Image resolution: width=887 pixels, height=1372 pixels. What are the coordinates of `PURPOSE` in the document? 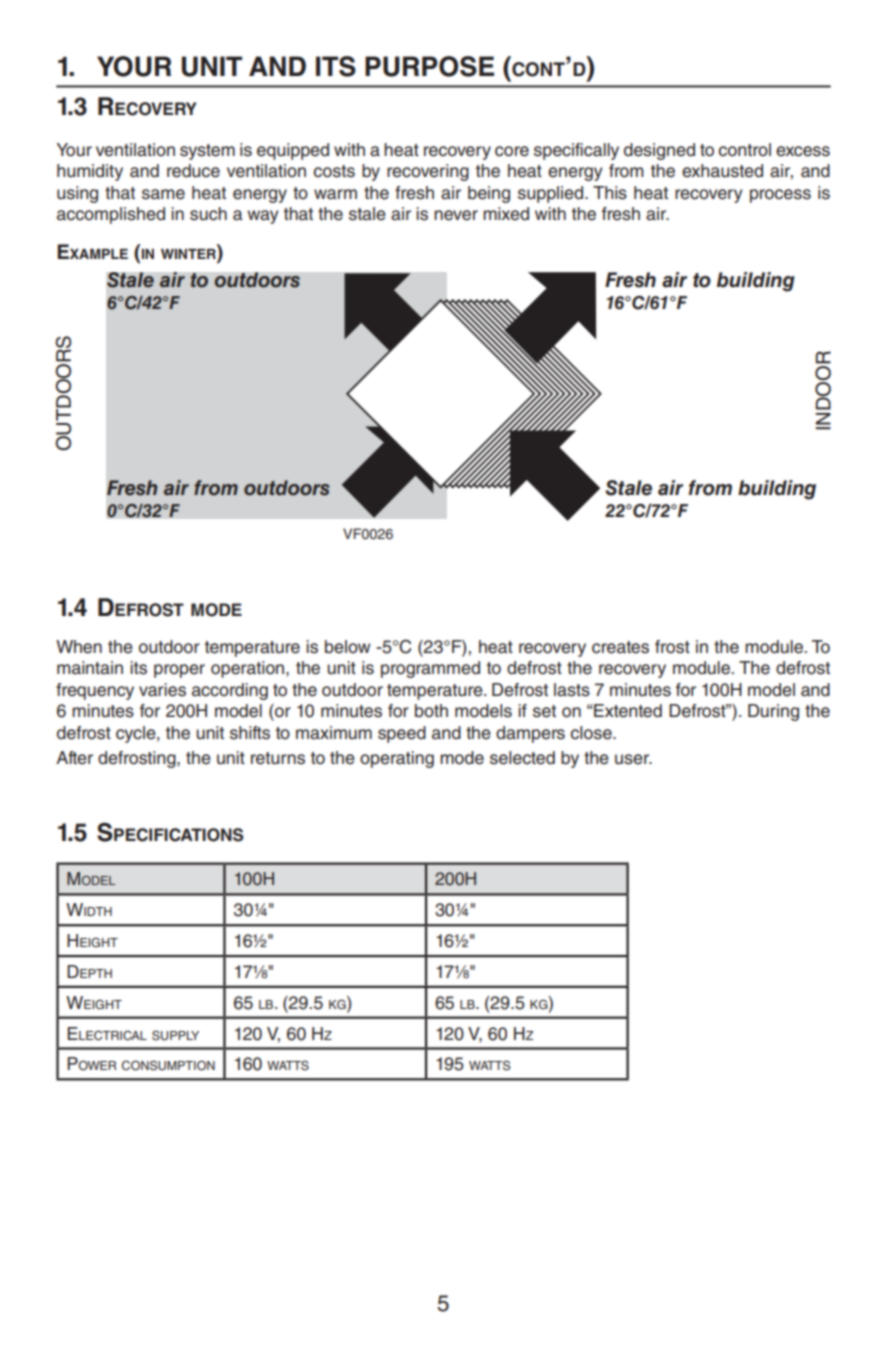 It's located at (429, 66).
